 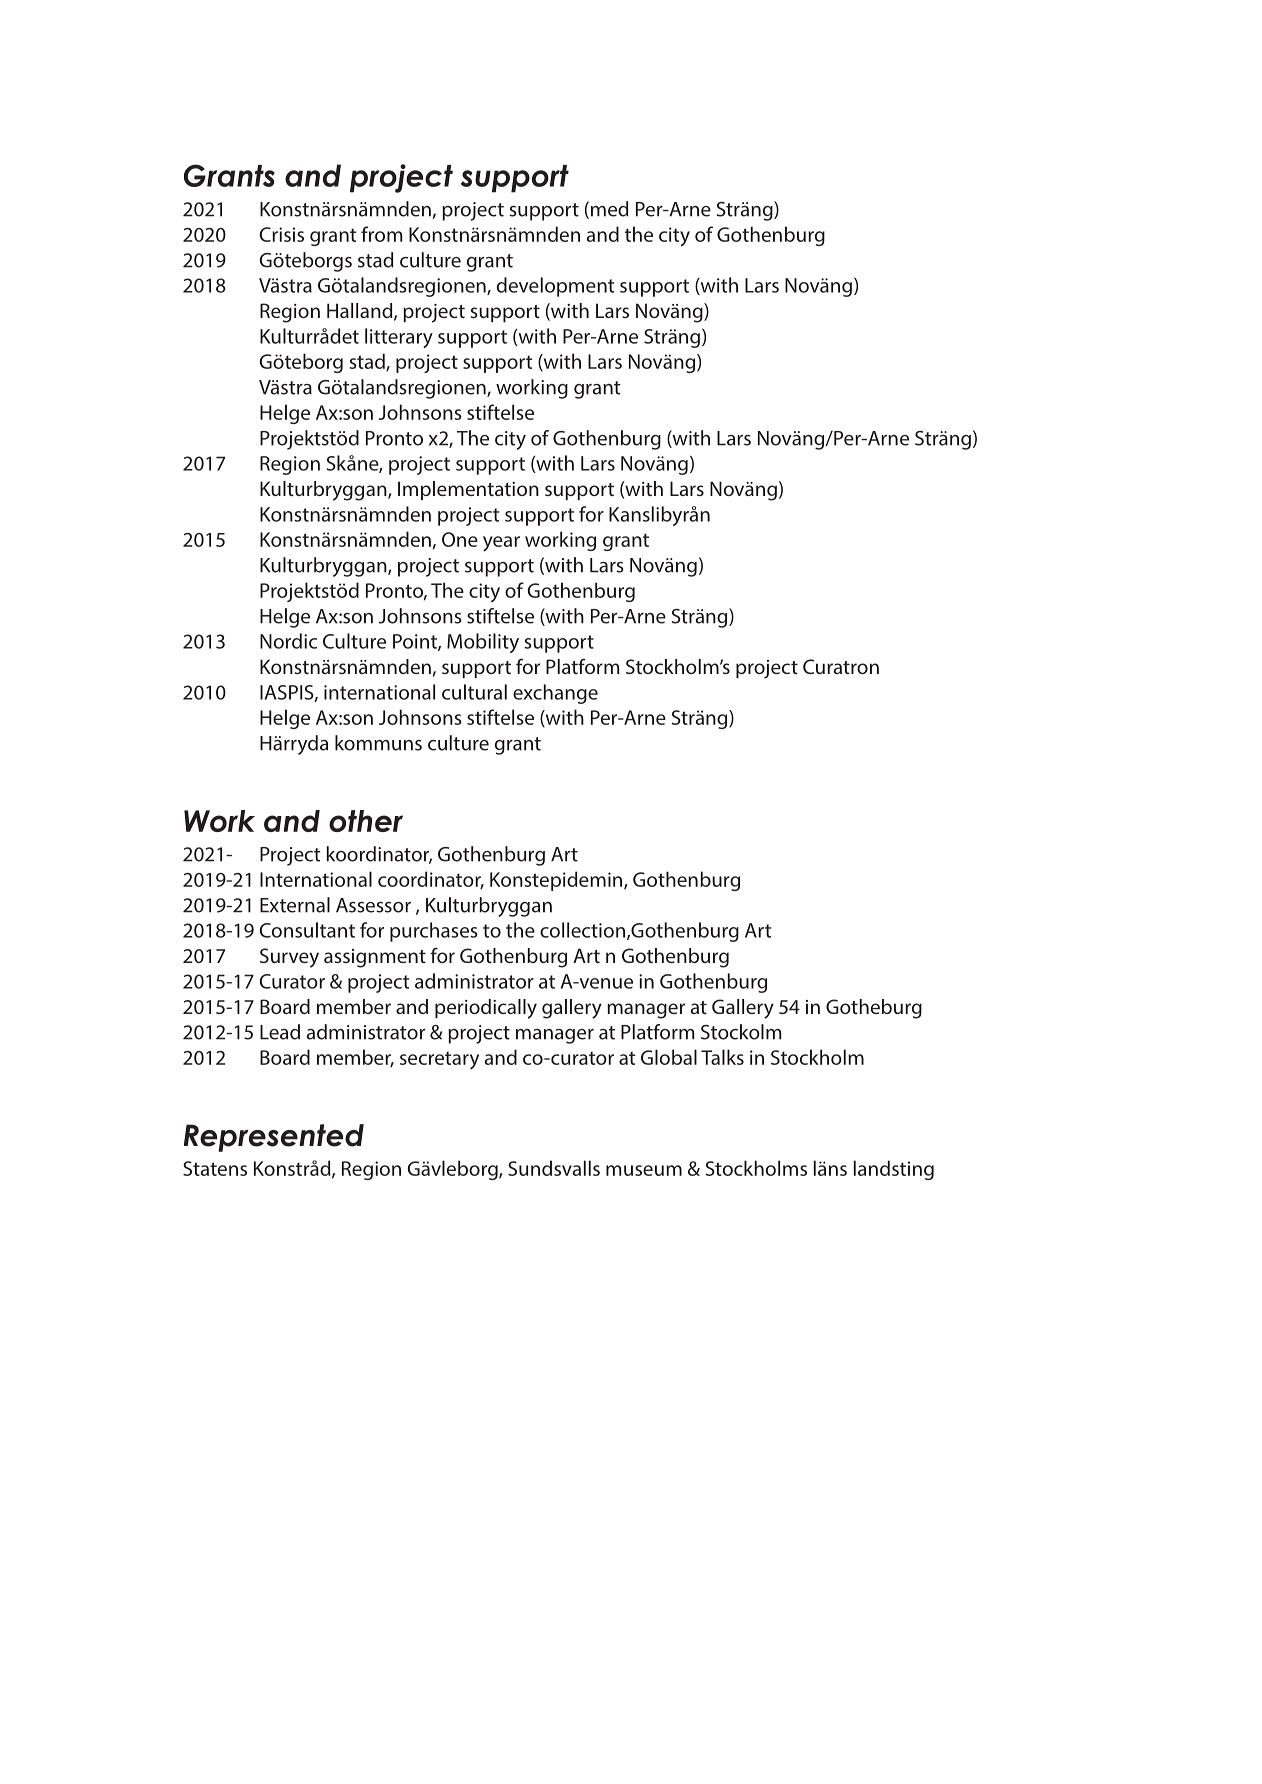 I want to click on exchange, so click(x=555, y=694).
